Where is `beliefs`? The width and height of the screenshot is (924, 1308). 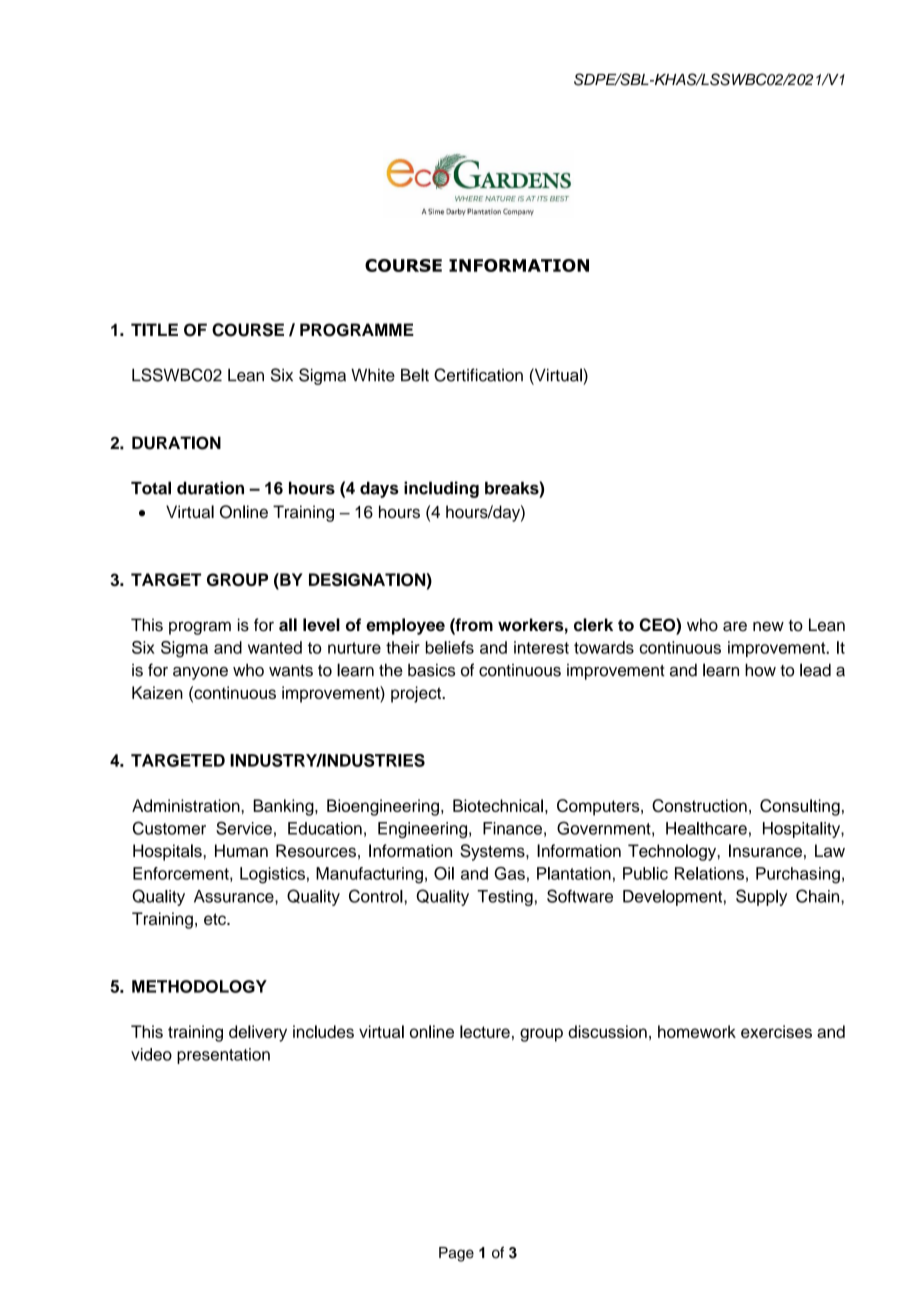 beliefs is located at coordinates (450, 647).
